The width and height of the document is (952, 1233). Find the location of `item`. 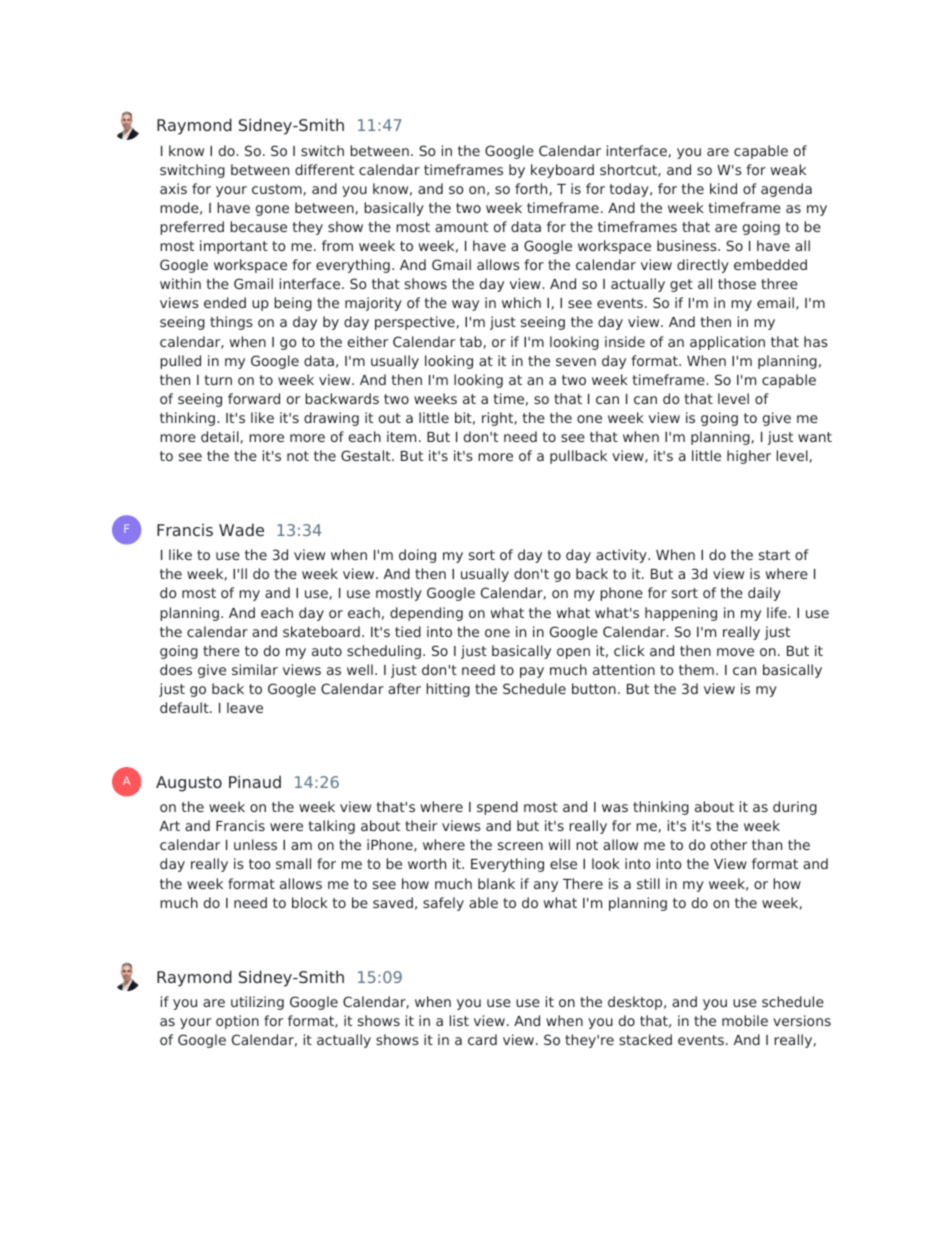

item is located at coordinates (401, 436).
